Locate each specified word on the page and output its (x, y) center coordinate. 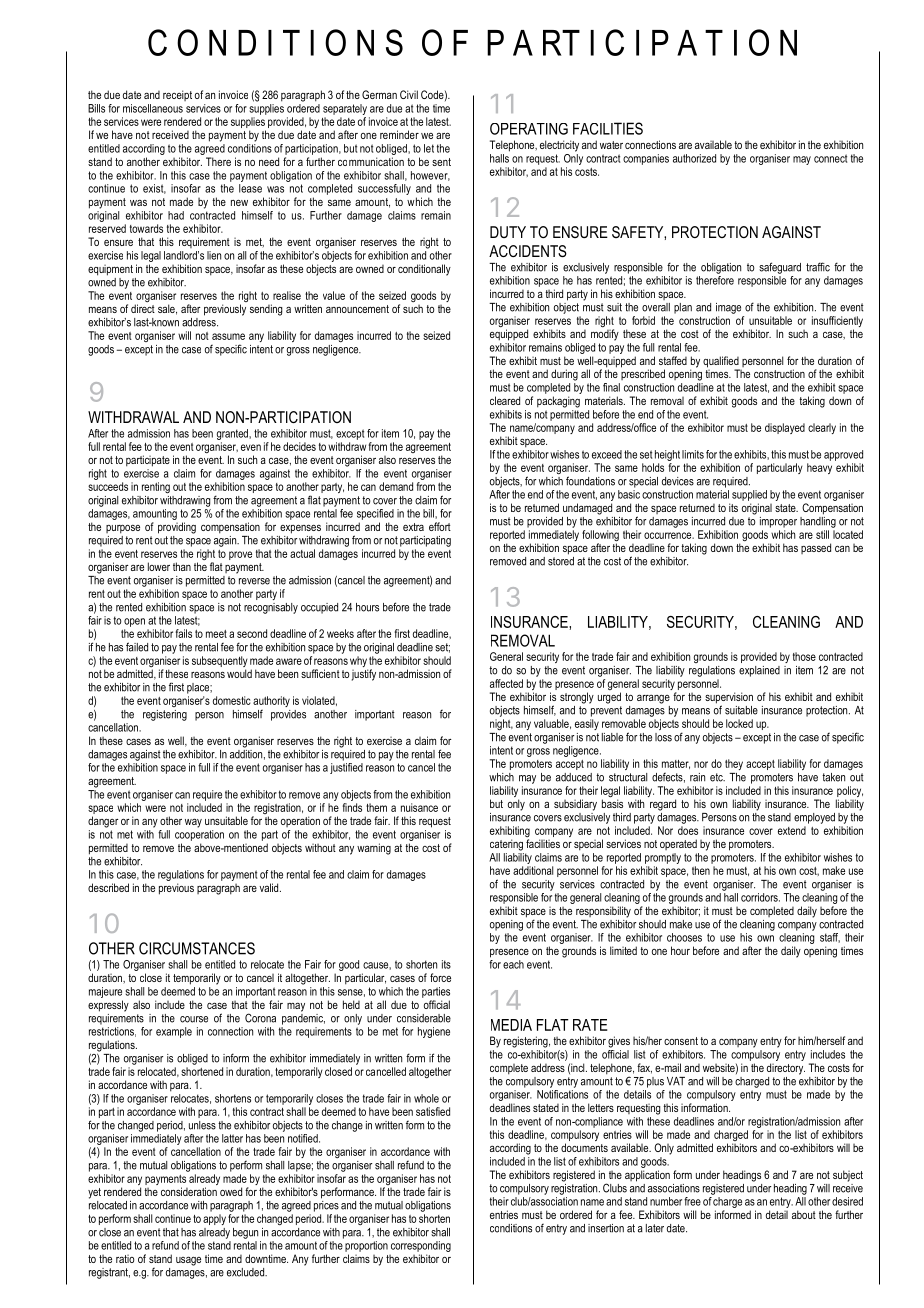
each (513, 964)
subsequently (220, 663)
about (804, 1214)
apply (214, 1219)
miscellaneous (153, 108)
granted (233, 434)
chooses (684, 937)
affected (506, 683)
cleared (505, 400)
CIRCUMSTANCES (197, 948)
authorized (694, 158)
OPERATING (529, 129)
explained (759, 671)
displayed (785, 428)
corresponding (421, 1246)
